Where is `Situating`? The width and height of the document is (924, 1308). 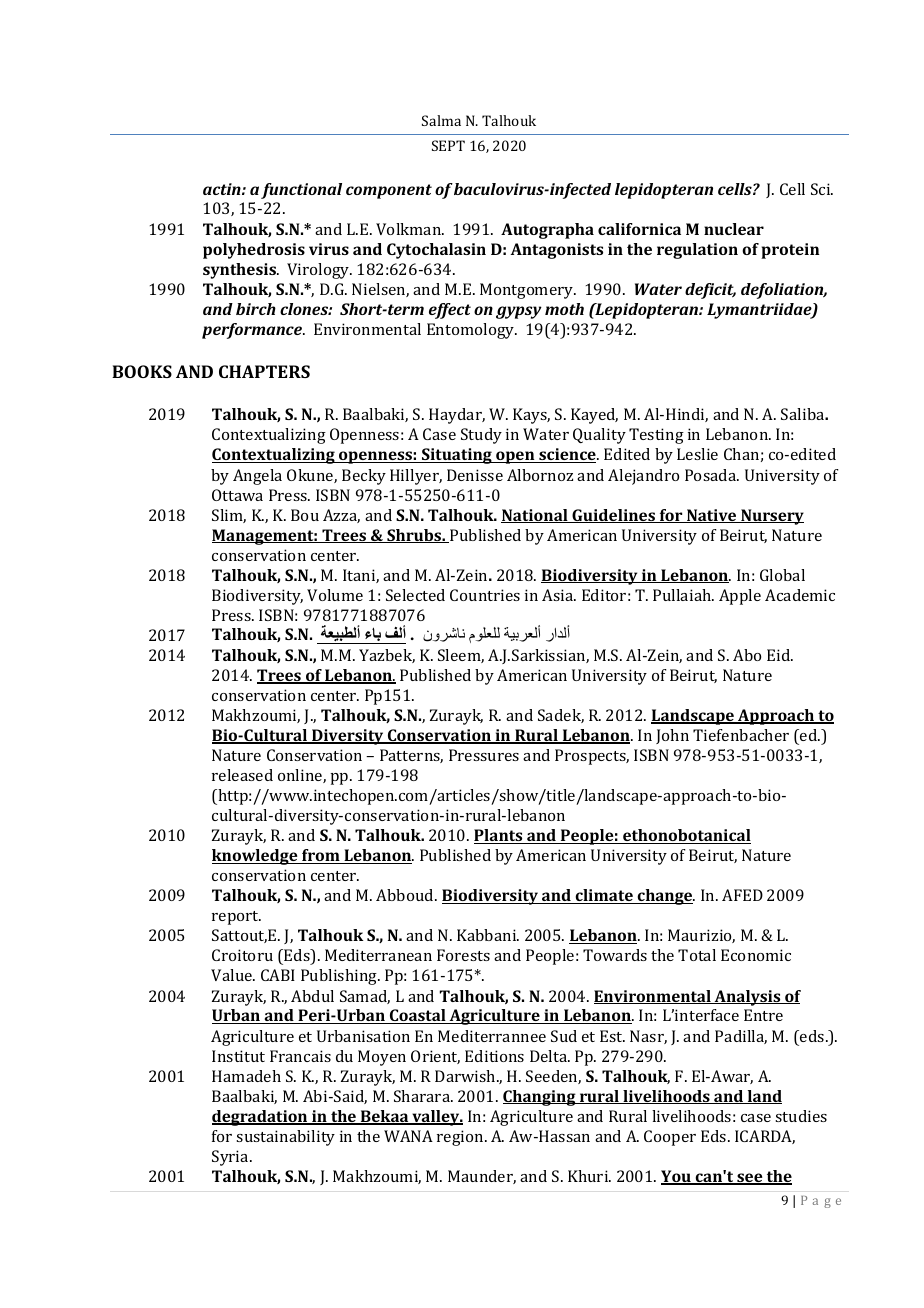
Situating is located at coordinates (457, 456).
